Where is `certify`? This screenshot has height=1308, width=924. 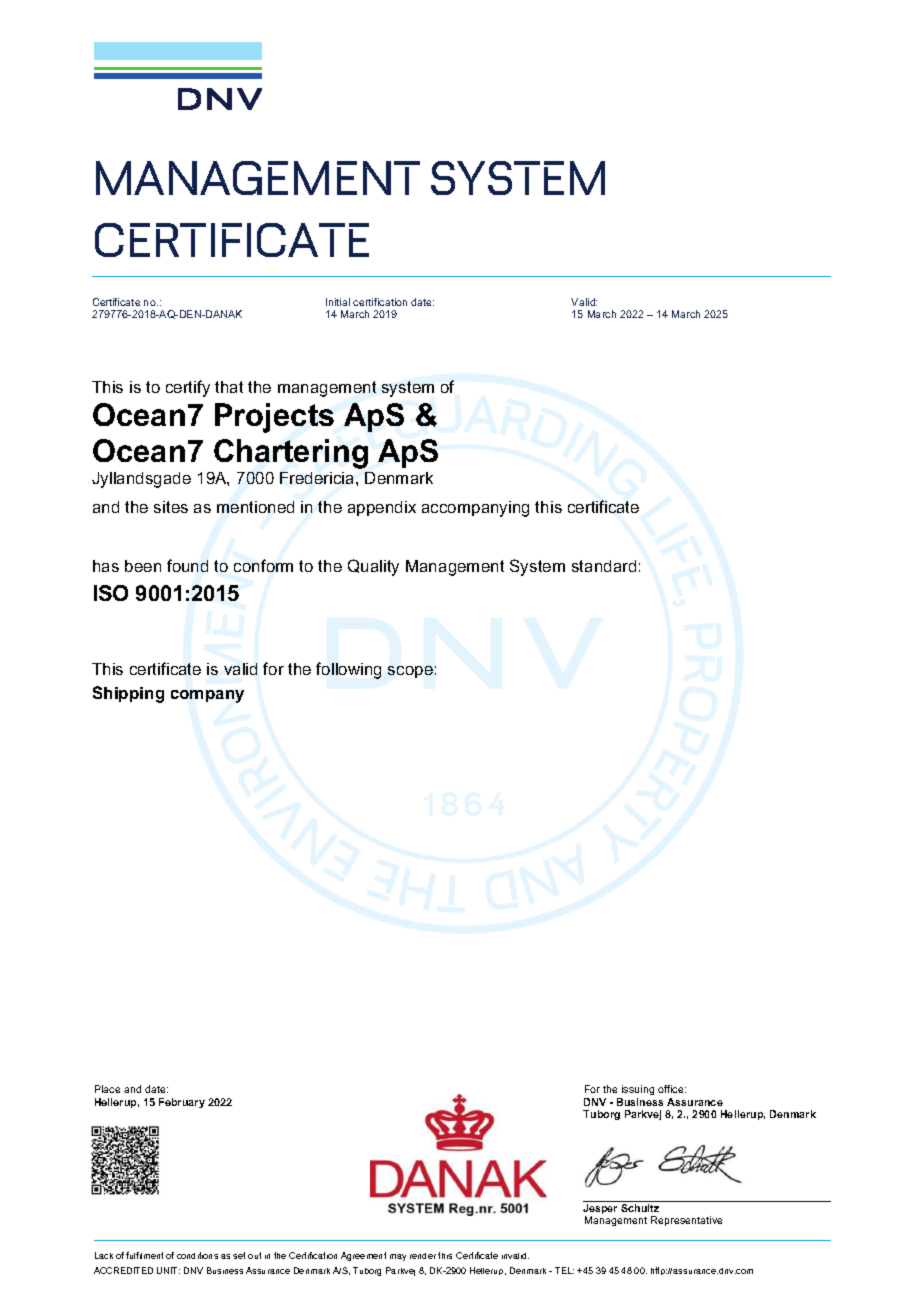
certify is located at coordinates (188, 388).
